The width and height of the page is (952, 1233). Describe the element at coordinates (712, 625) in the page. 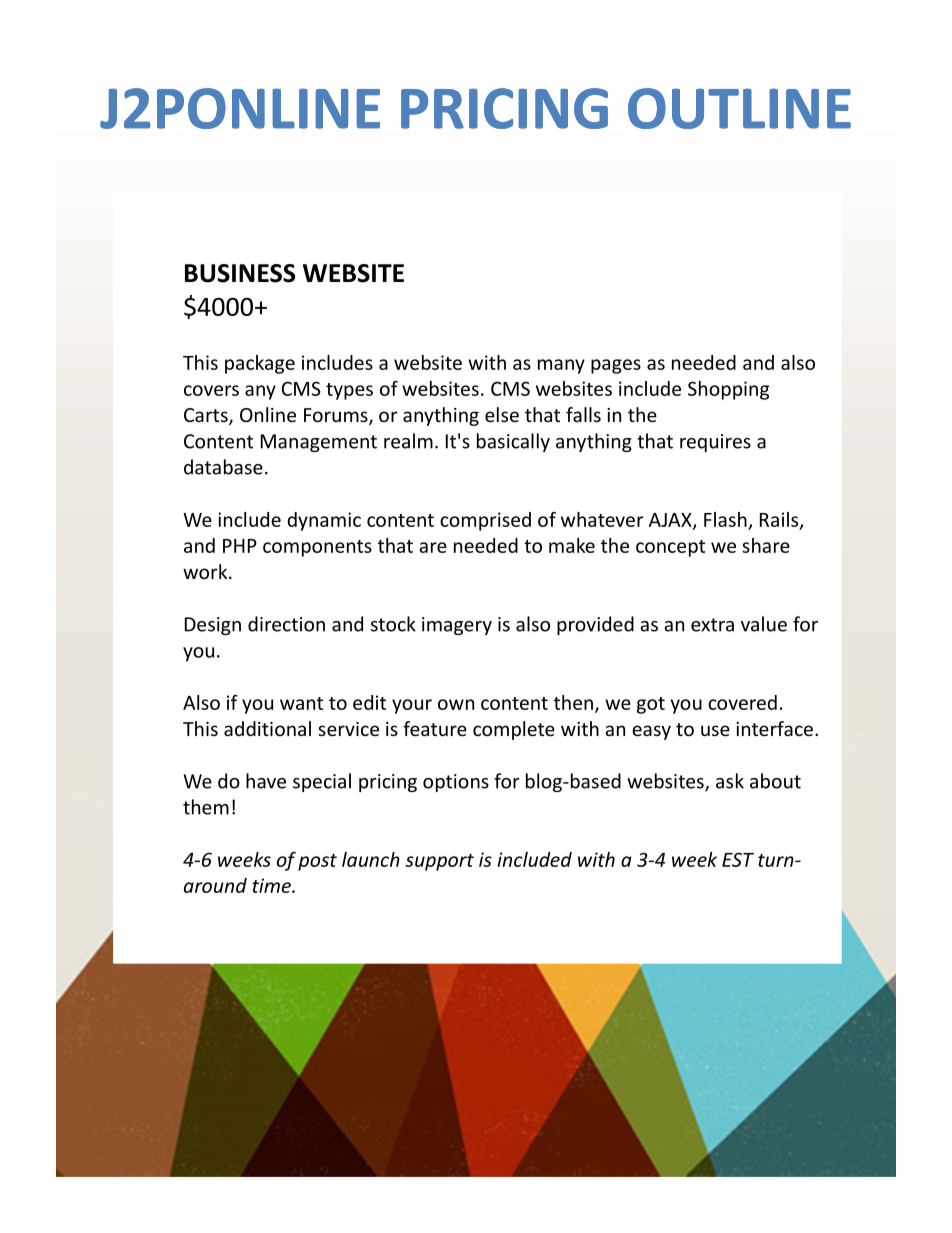

I see `extra` at that location.
